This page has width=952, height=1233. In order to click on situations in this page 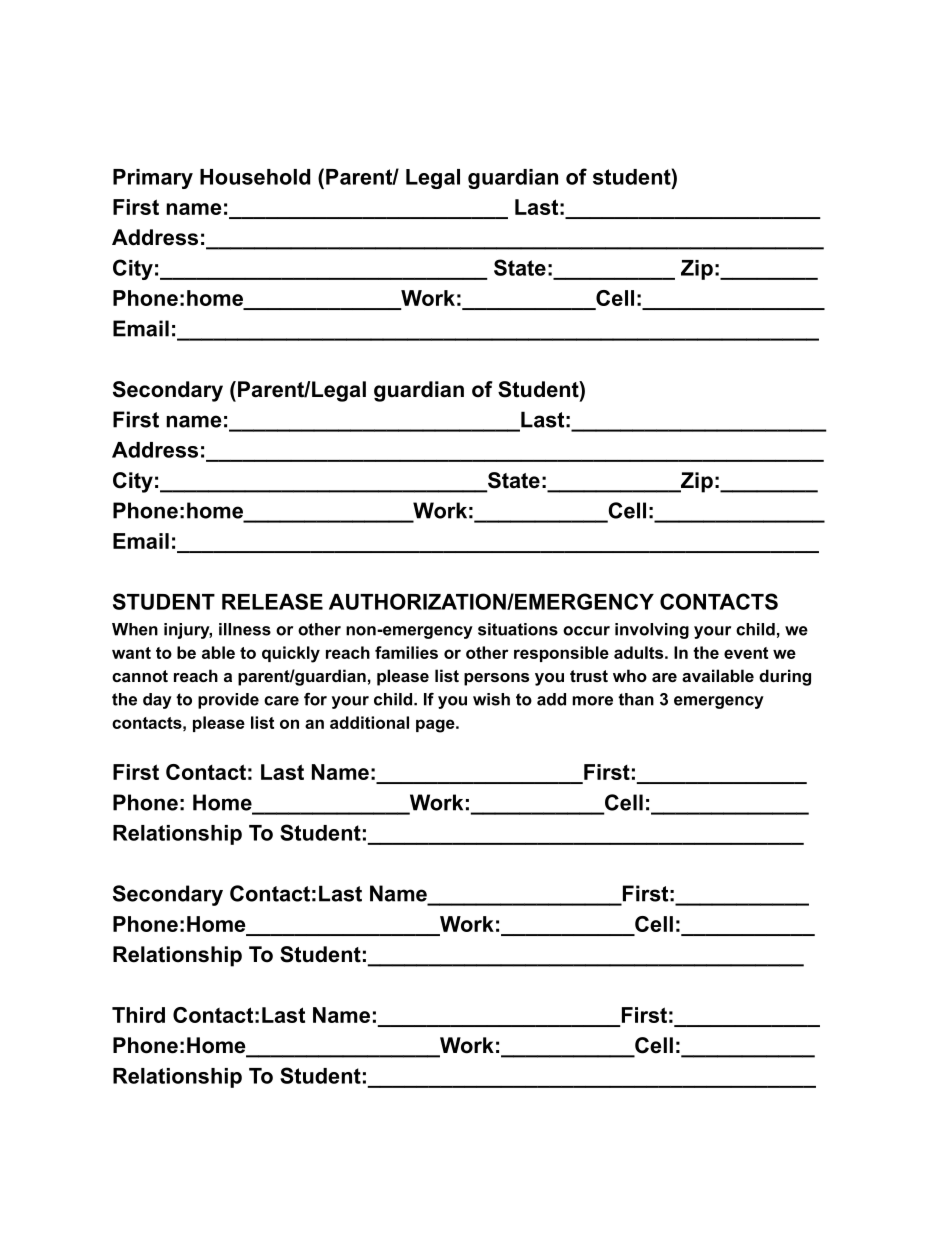, I will do `click(518, 629)`.
